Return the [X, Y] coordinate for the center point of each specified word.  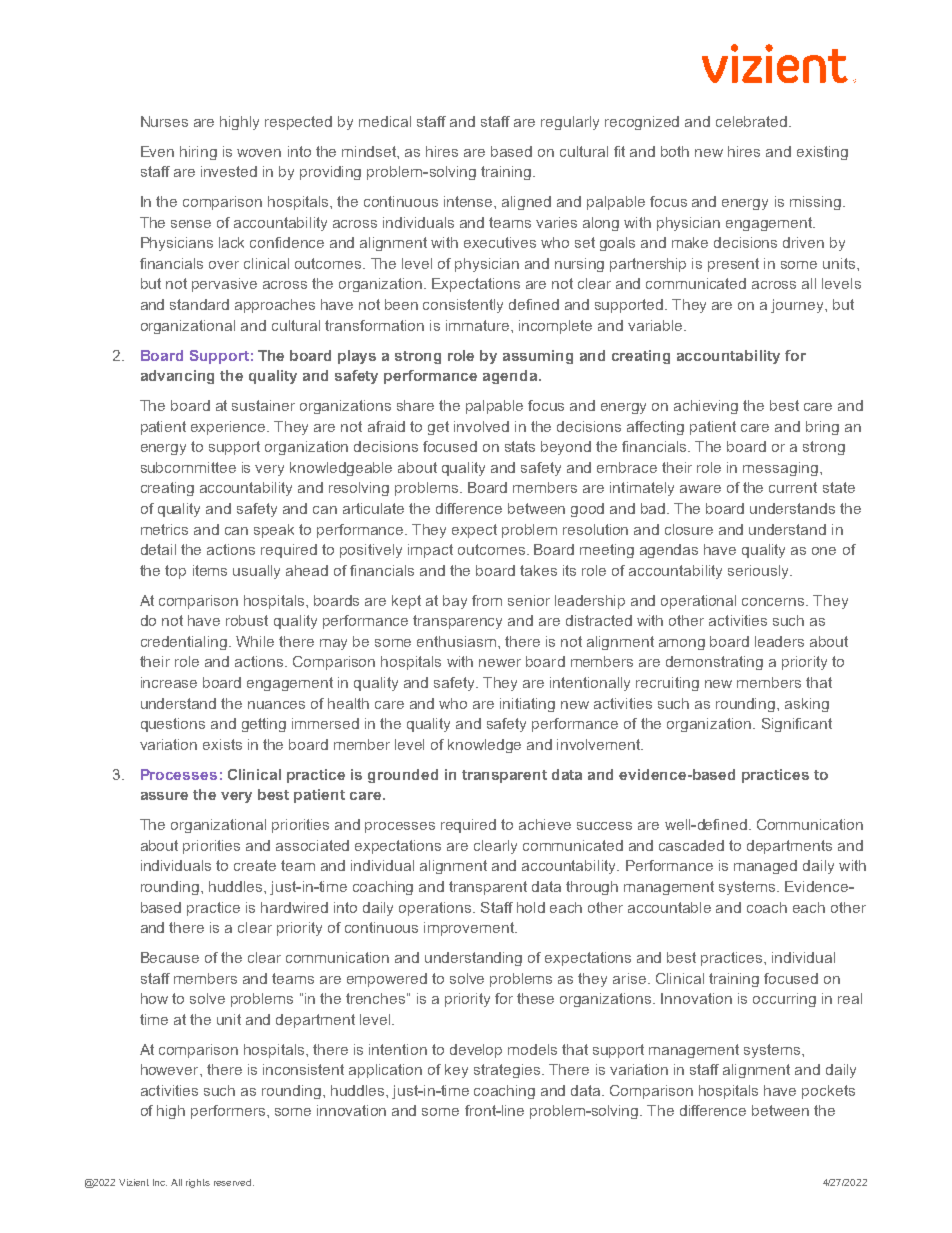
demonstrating [714, 663]
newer [500, 663]
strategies [508, 1071]
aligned [526, 203]
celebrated [753, 121]
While [255, 641]
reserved [234, 1182]
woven [259, 153]
